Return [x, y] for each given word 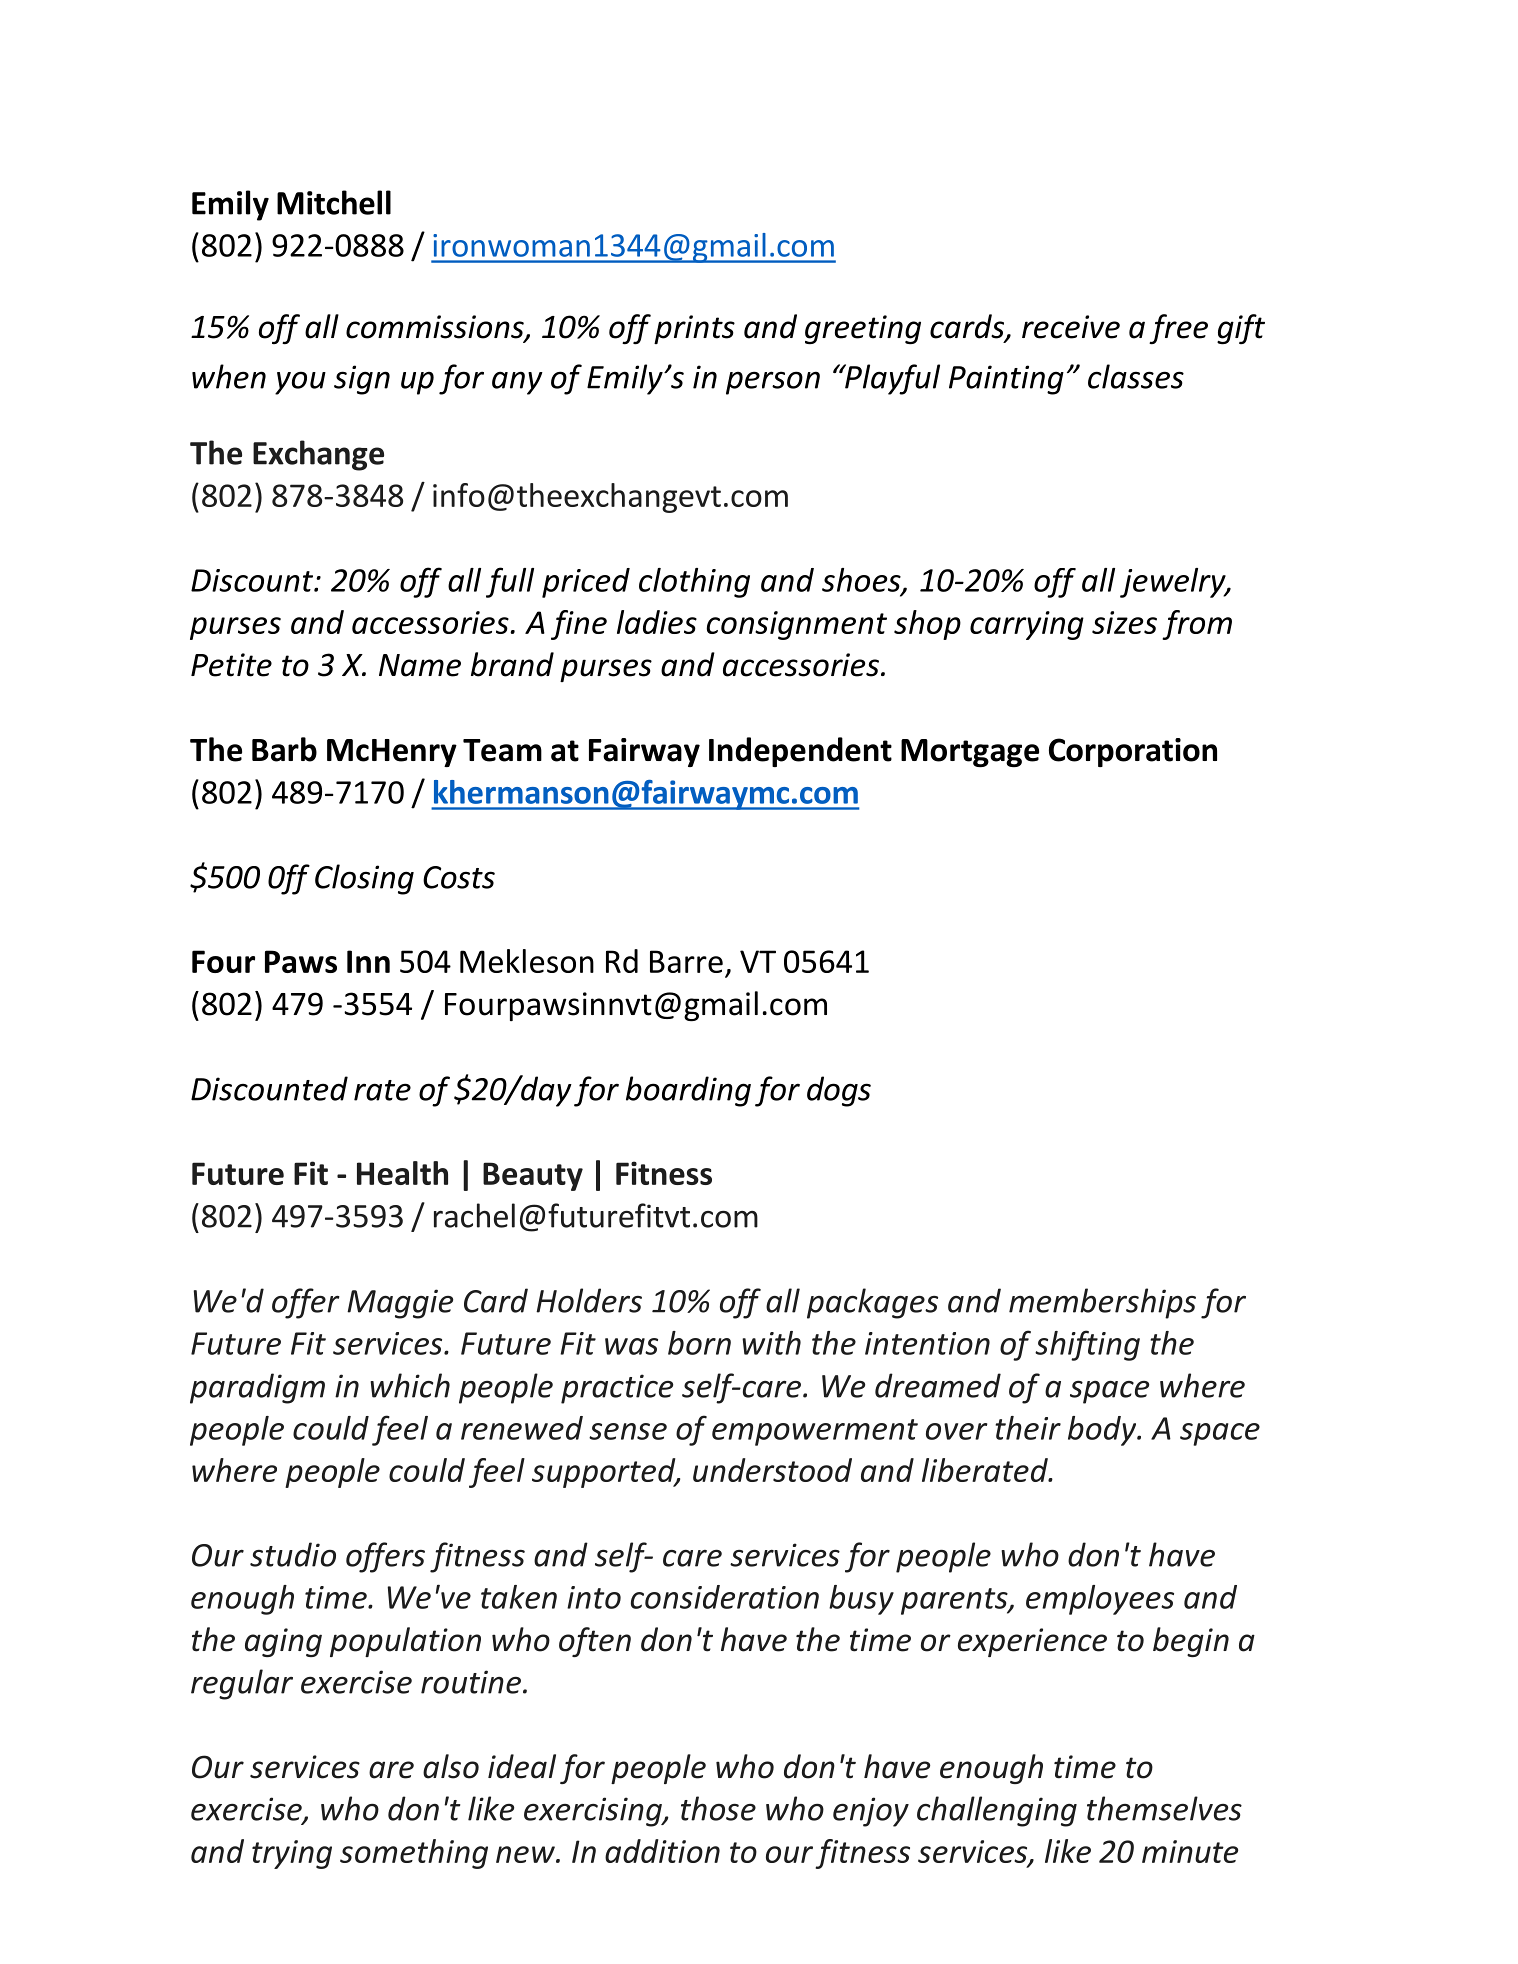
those [718, 1808]
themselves [1164, 1808]
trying [292, 1854]
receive [1071, 327]
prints [694, 329]
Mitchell [334, 202]
